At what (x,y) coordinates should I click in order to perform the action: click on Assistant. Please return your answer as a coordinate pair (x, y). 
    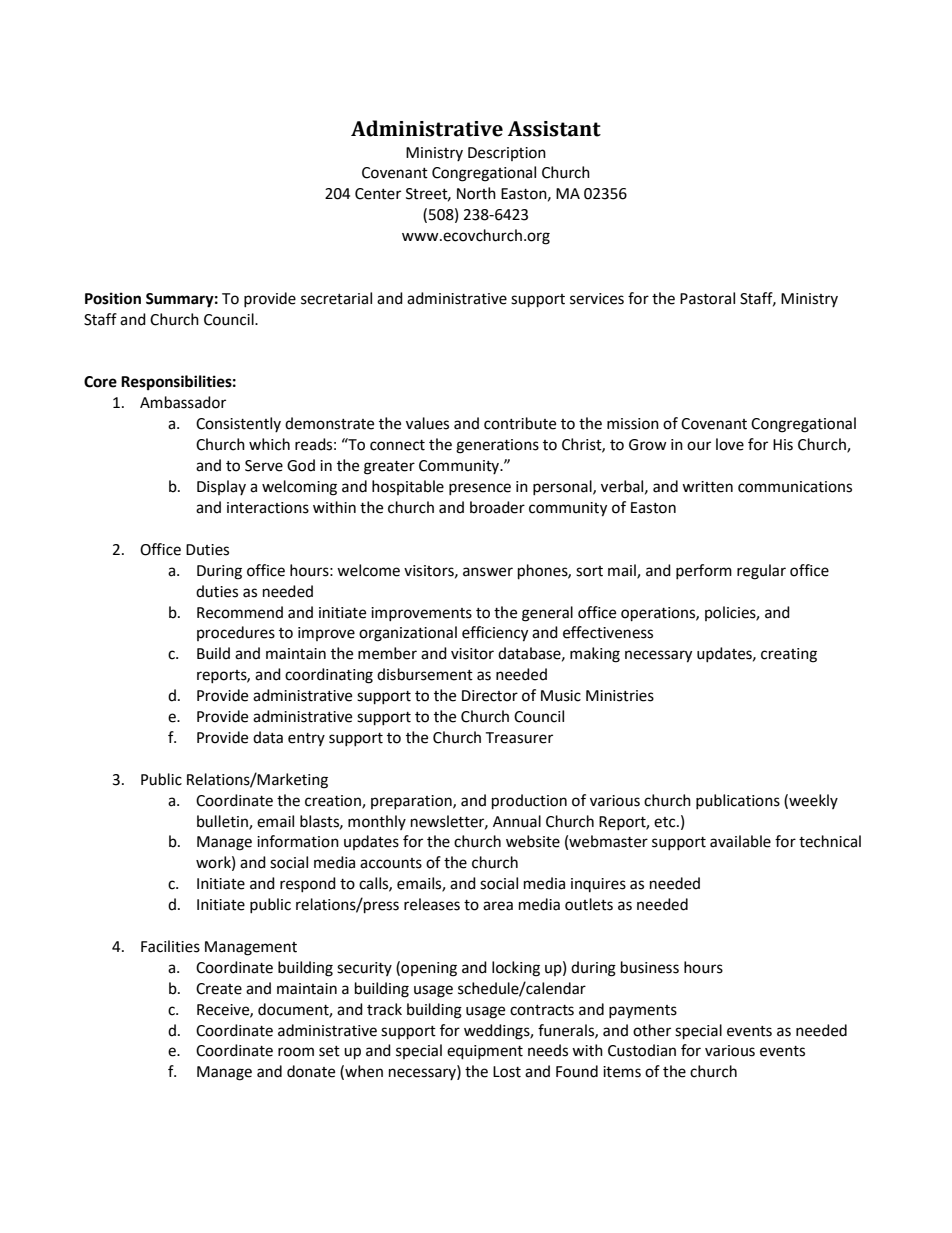
    Looking at the image, I should click on (554, 129).
